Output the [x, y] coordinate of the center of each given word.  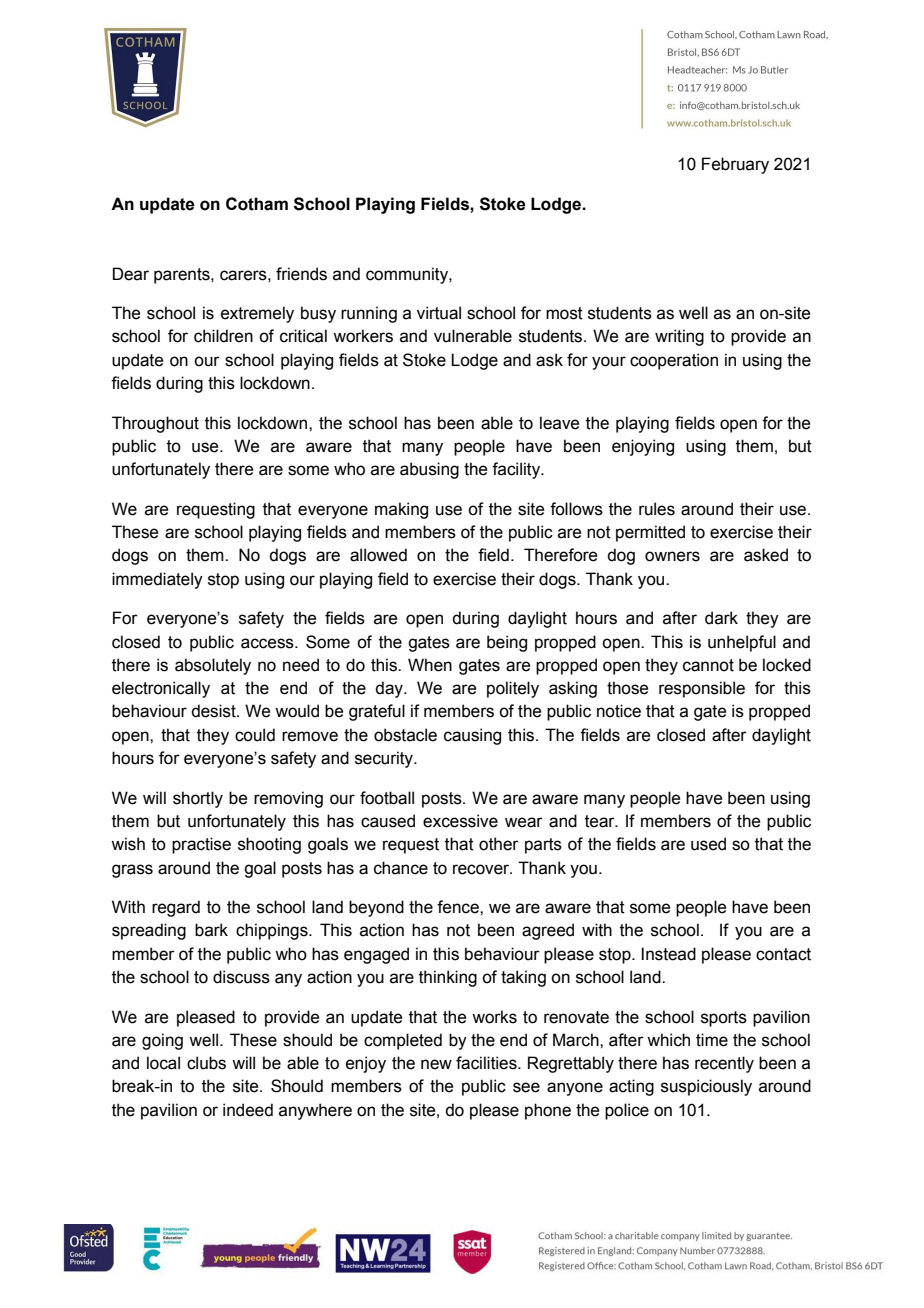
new [436, 1064]
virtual [439, 313]
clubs [206, 1063]
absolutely [213, 666]
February [735, 165]
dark [721, 618]
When [430, 665]
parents [183, 276]
